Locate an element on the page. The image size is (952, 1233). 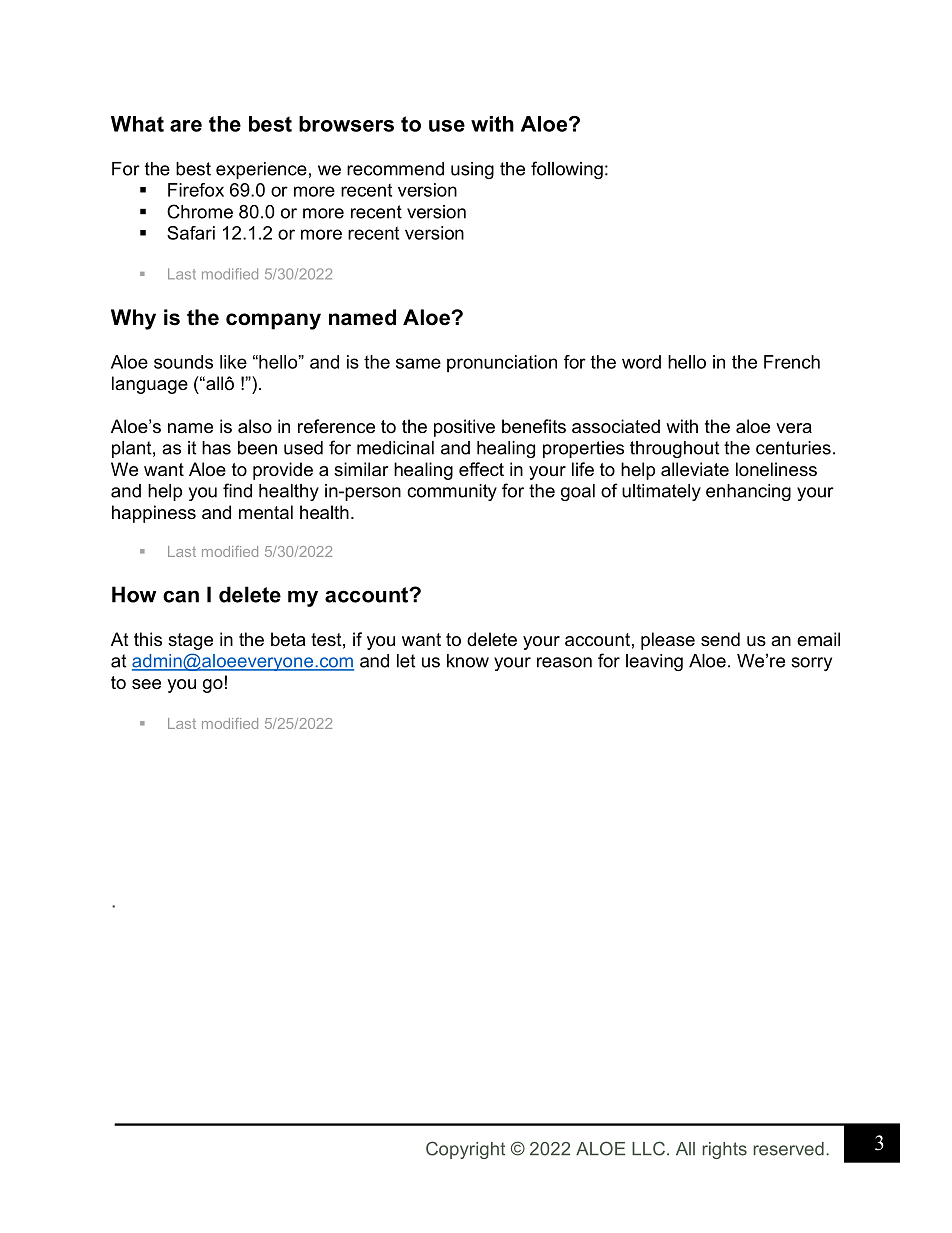
stage is located at coordinates (190, 641).
